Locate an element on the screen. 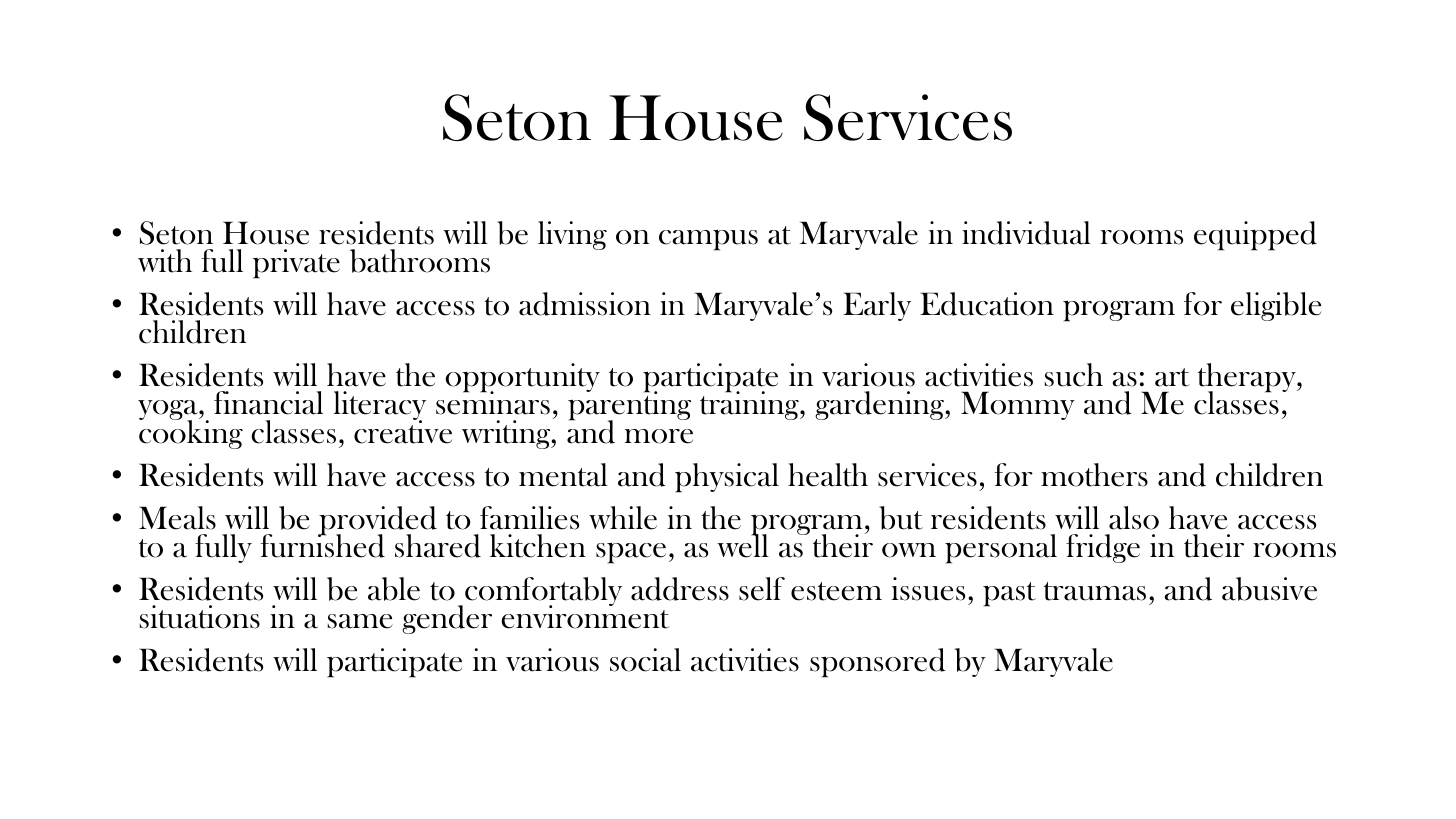 This screenshot has height=819, width=1456. mothers is located at coordinates (1094, 475).
